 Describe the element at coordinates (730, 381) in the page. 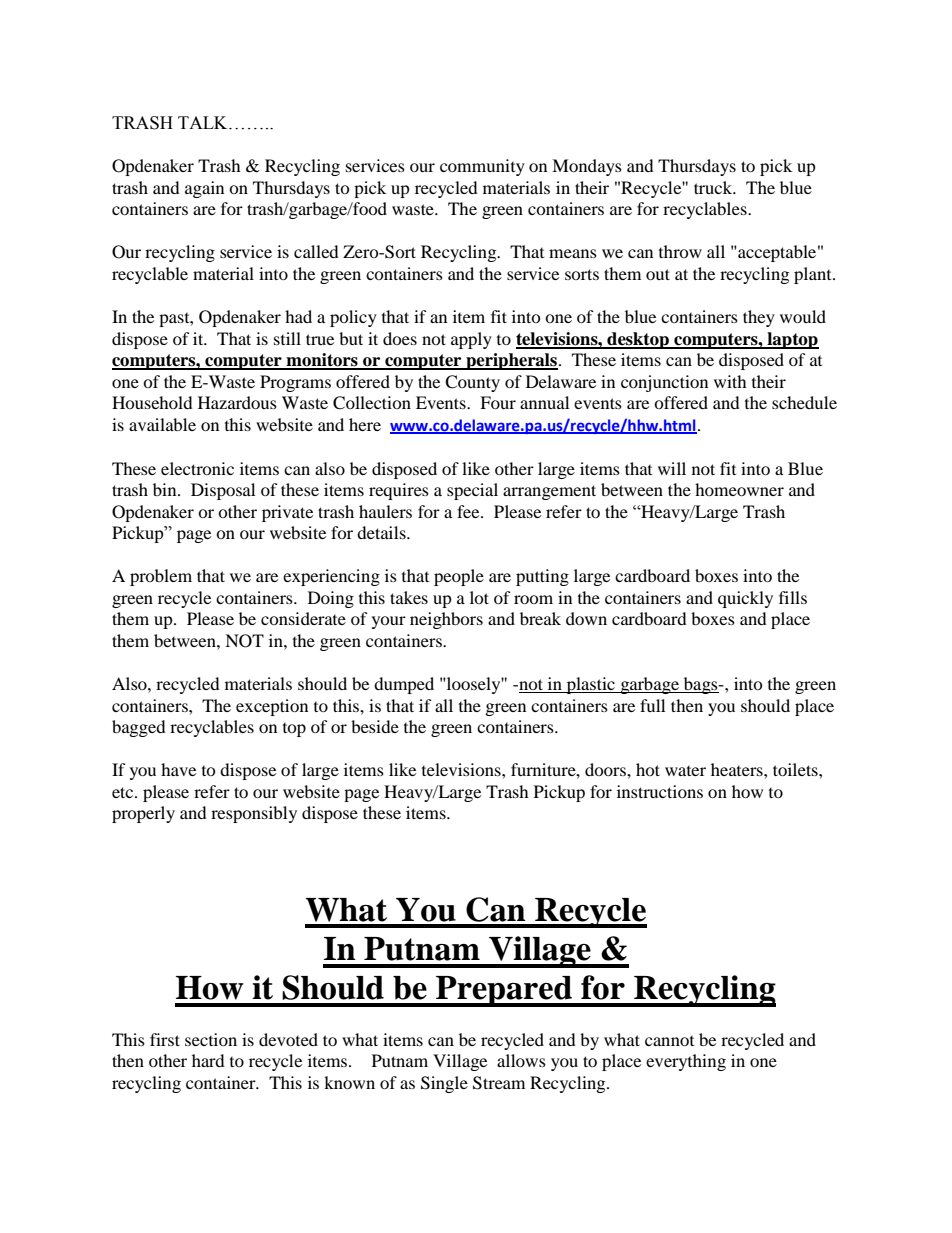

I see `with` at that location.
